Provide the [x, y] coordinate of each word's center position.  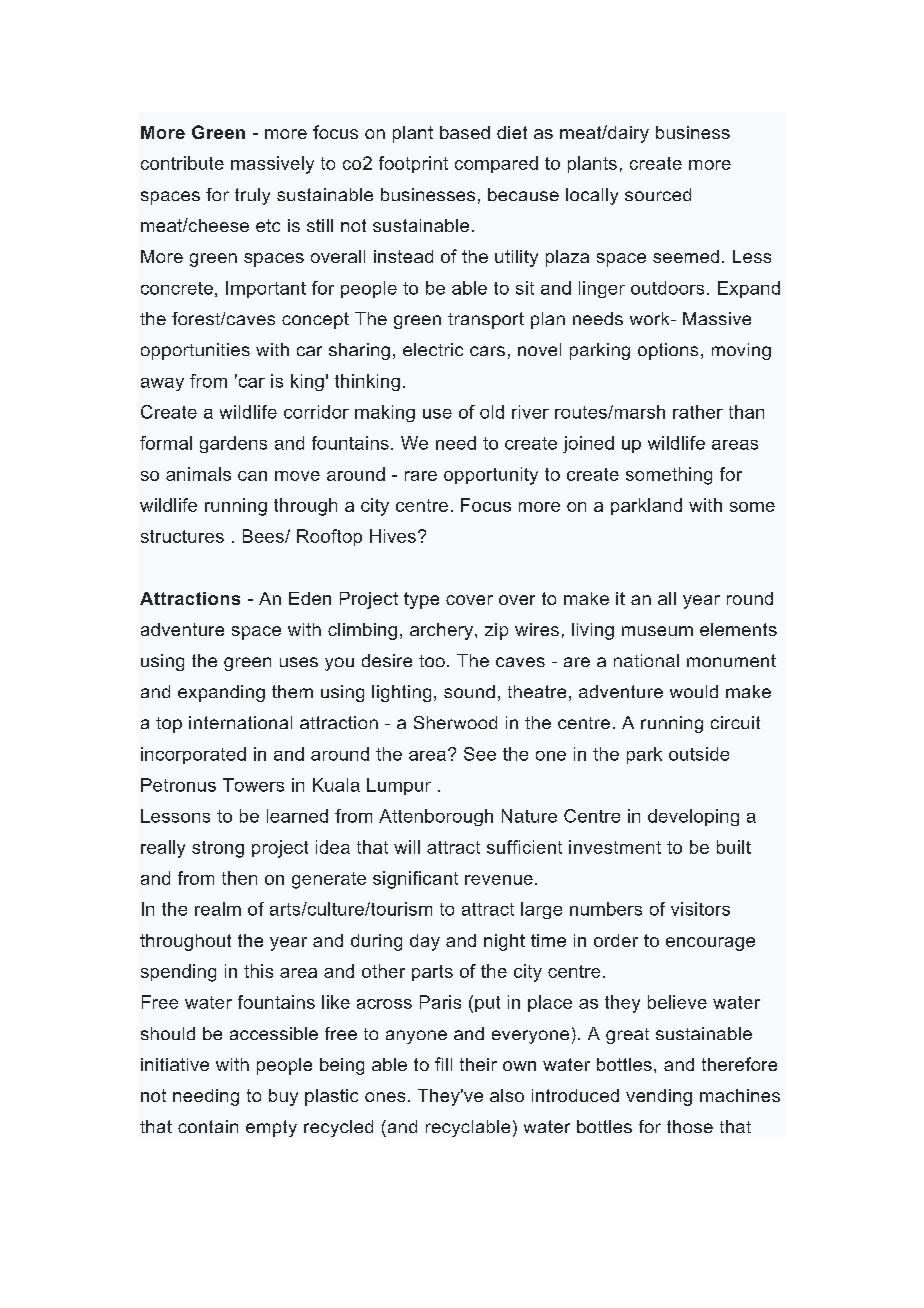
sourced [658, 194]
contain [208, 1126]
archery [443, 631]
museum [657, 631]
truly [252, 196]
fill [443, 1064]
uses [299, 662]
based [465, 132]
